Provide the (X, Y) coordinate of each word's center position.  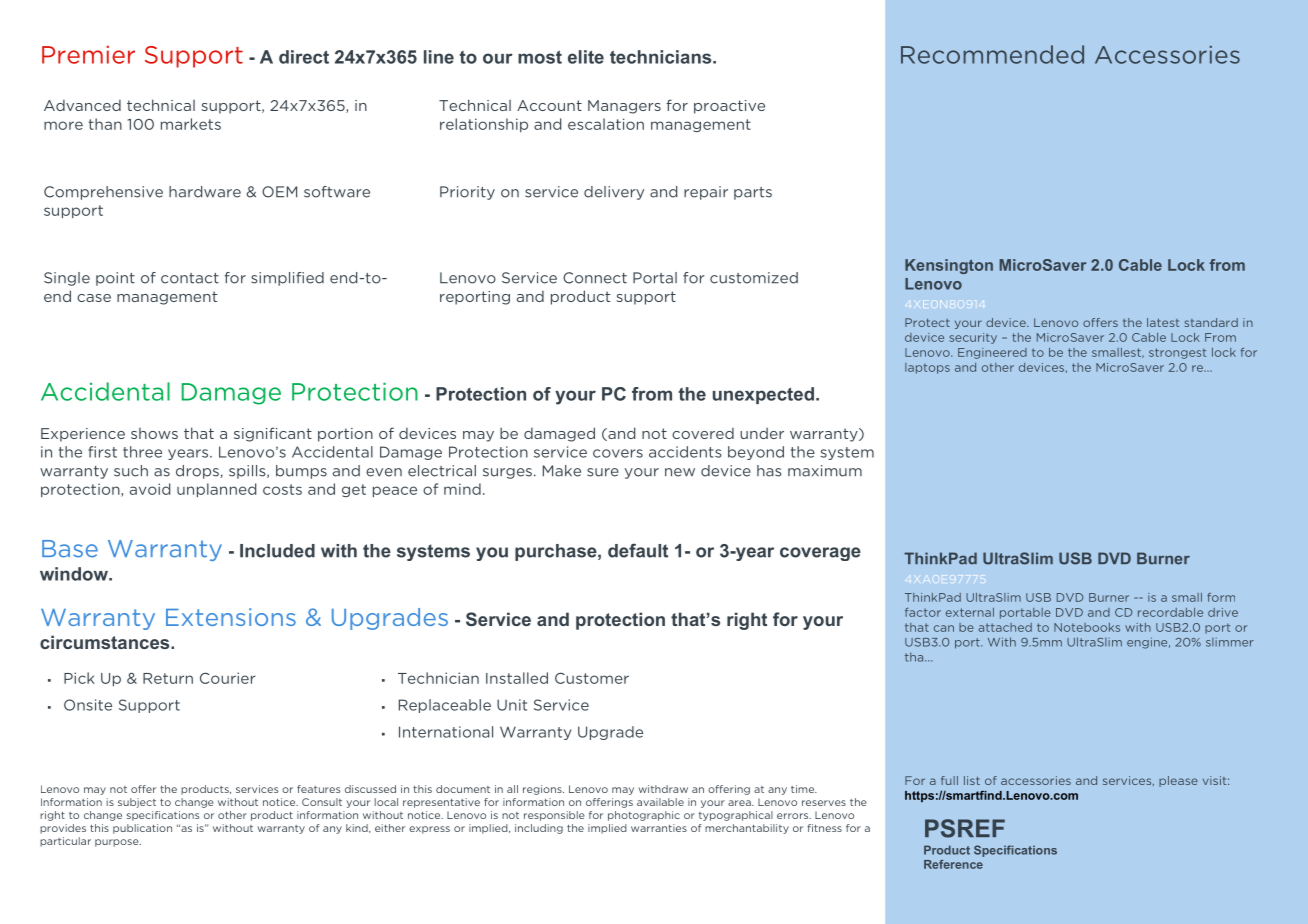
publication (142, 829)
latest (1163, 322)
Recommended (992, 54)
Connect (595, 278)
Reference (953, 864)
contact (190, 278)
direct (304, 57)
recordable (1170, 612)
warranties (659, 828)
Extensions (231, 617)
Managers (624, 107)
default (638, 550)
